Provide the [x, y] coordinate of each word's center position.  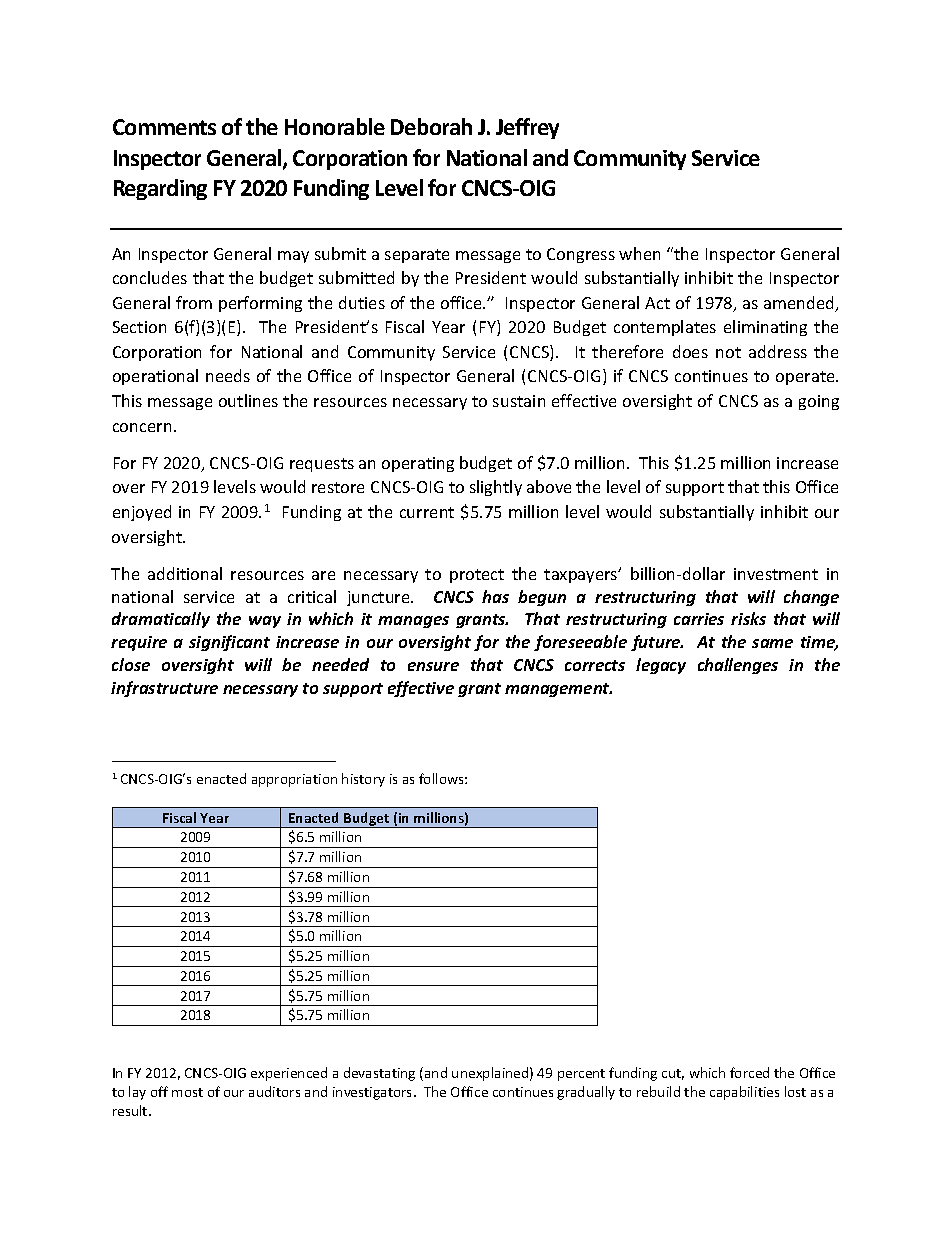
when [639, 253]
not [728, 352]
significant [229, 643]
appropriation [294, 780]
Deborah [431, 126]
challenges [738, 666]
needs [228, 375]
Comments [164, 127]
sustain [519, 401]
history [363, 780]
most [187, 1092]
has [495, 596]
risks [748, 618]
